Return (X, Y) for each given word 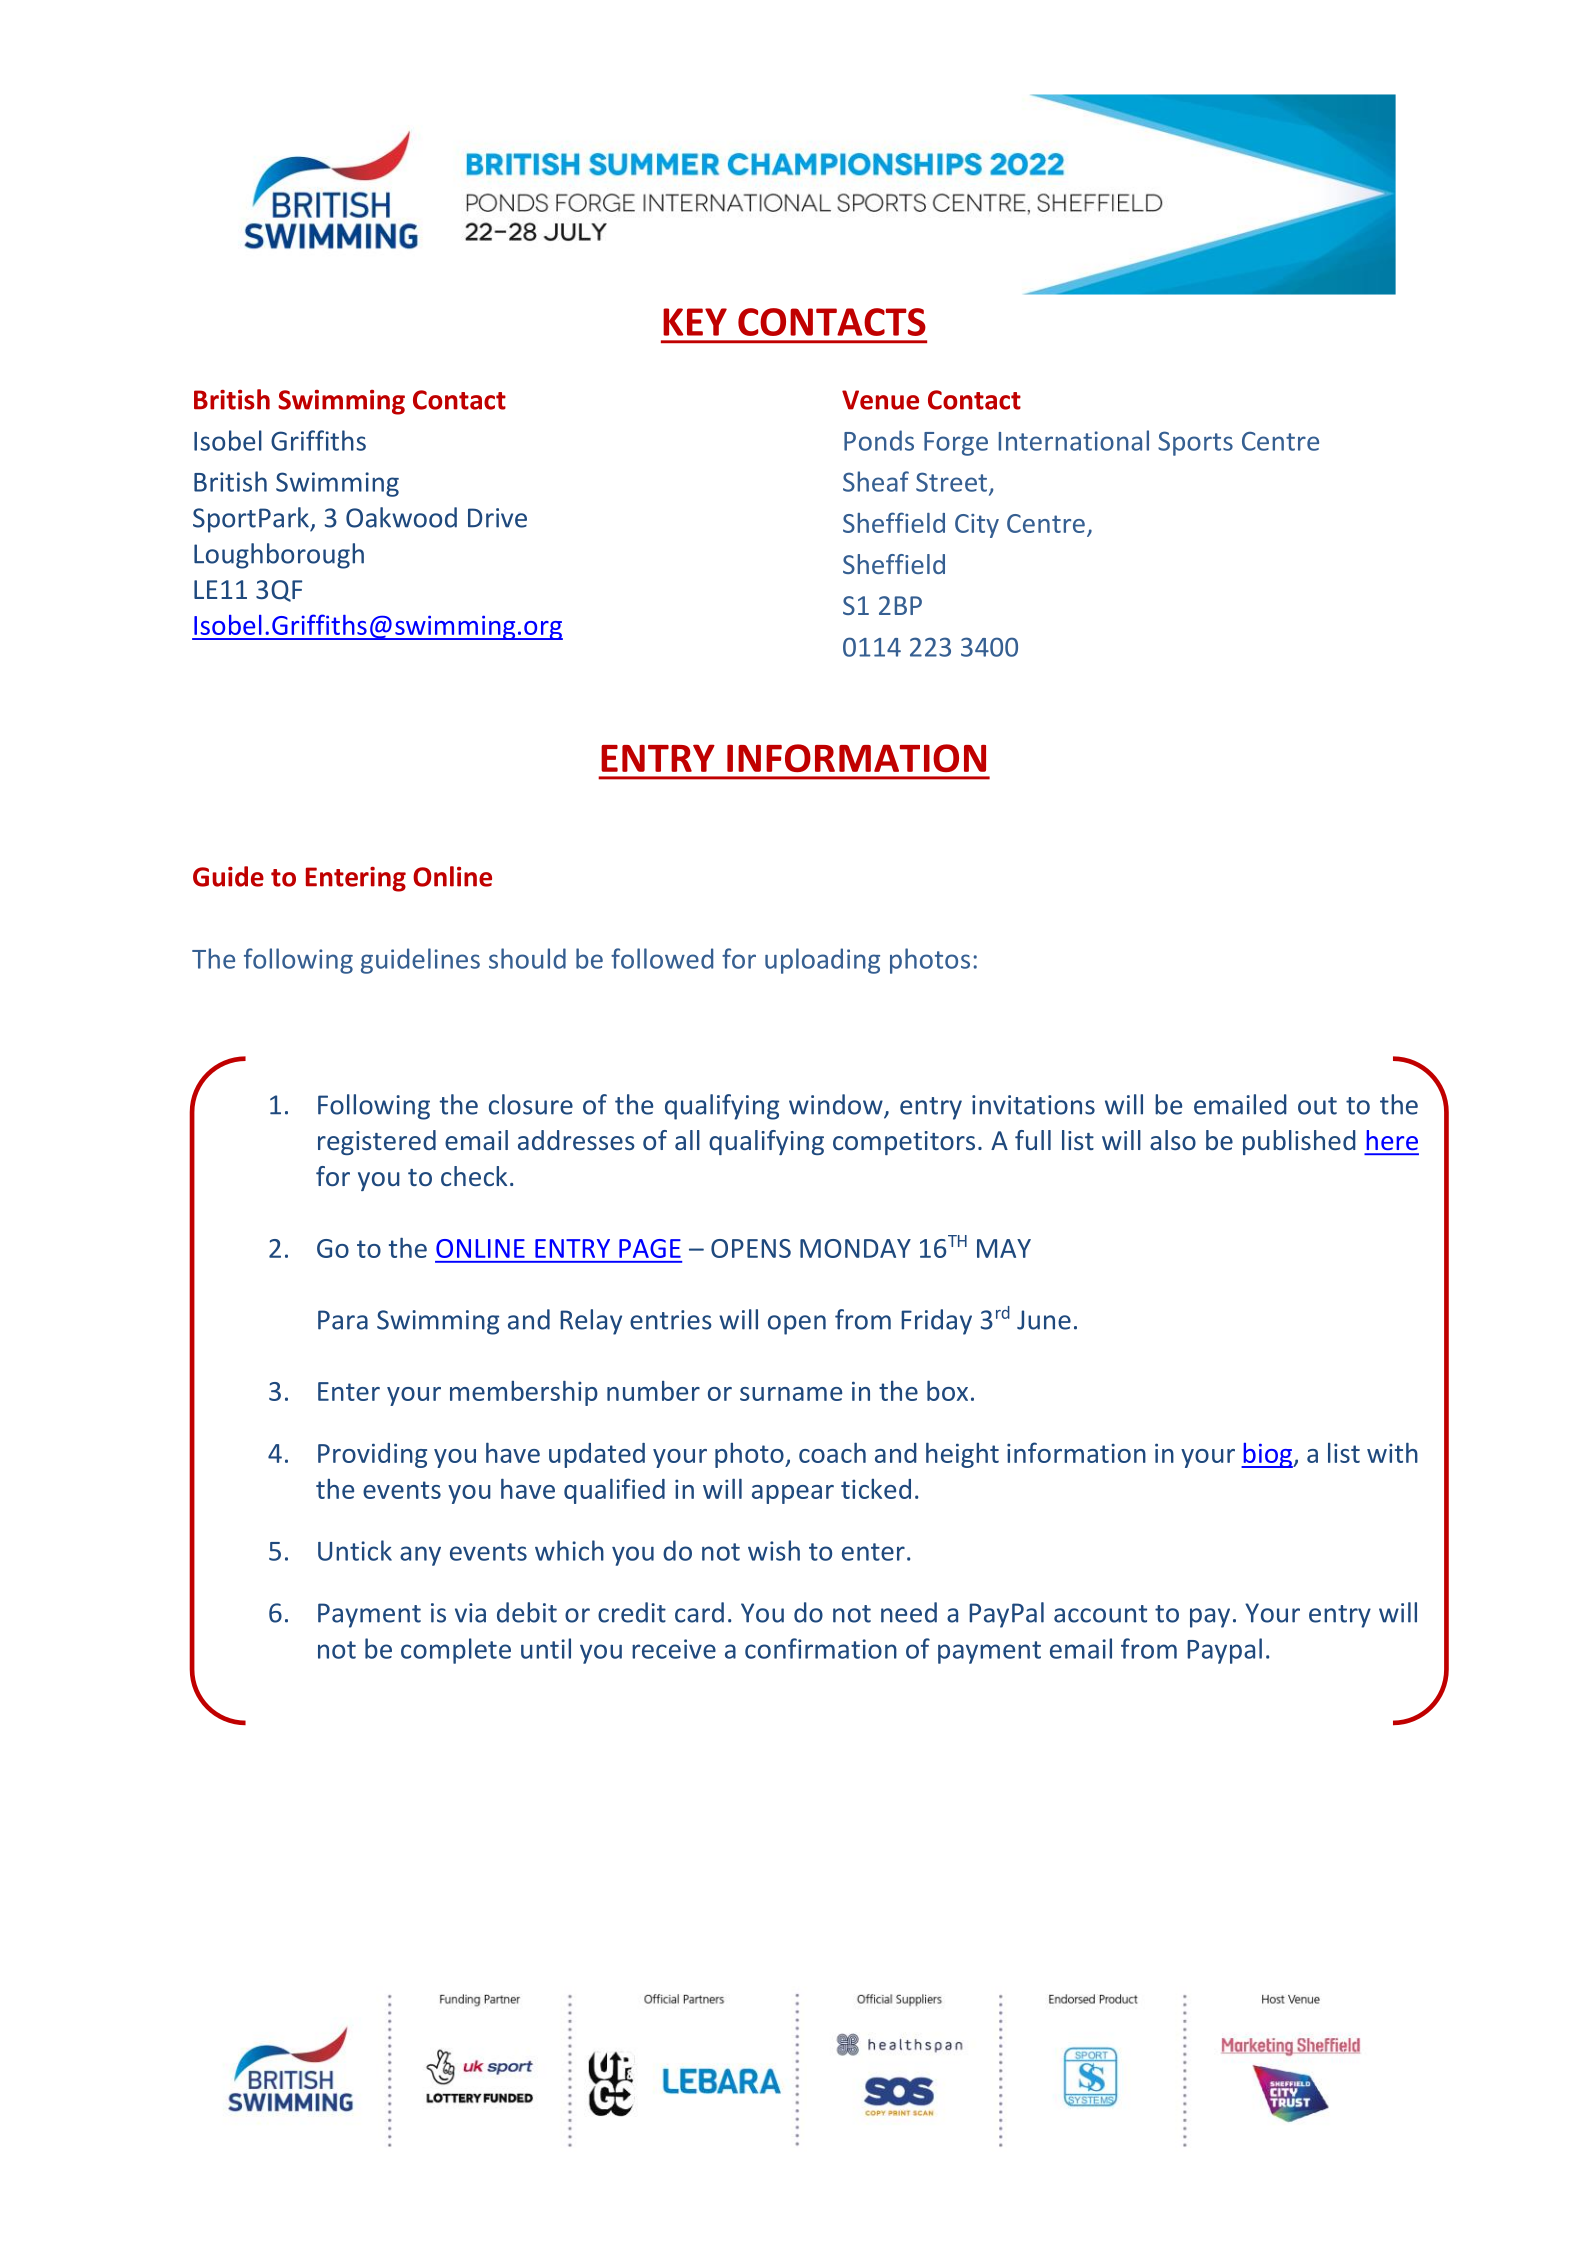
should (527, 958)
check (474, 1176)
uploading (822, 961)
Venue (880, 400)
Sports (1195, 443)
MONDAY (855, 1248)
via (470, 1613)
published (1299, 1142)
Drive (497, 518)
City (977, 526)
